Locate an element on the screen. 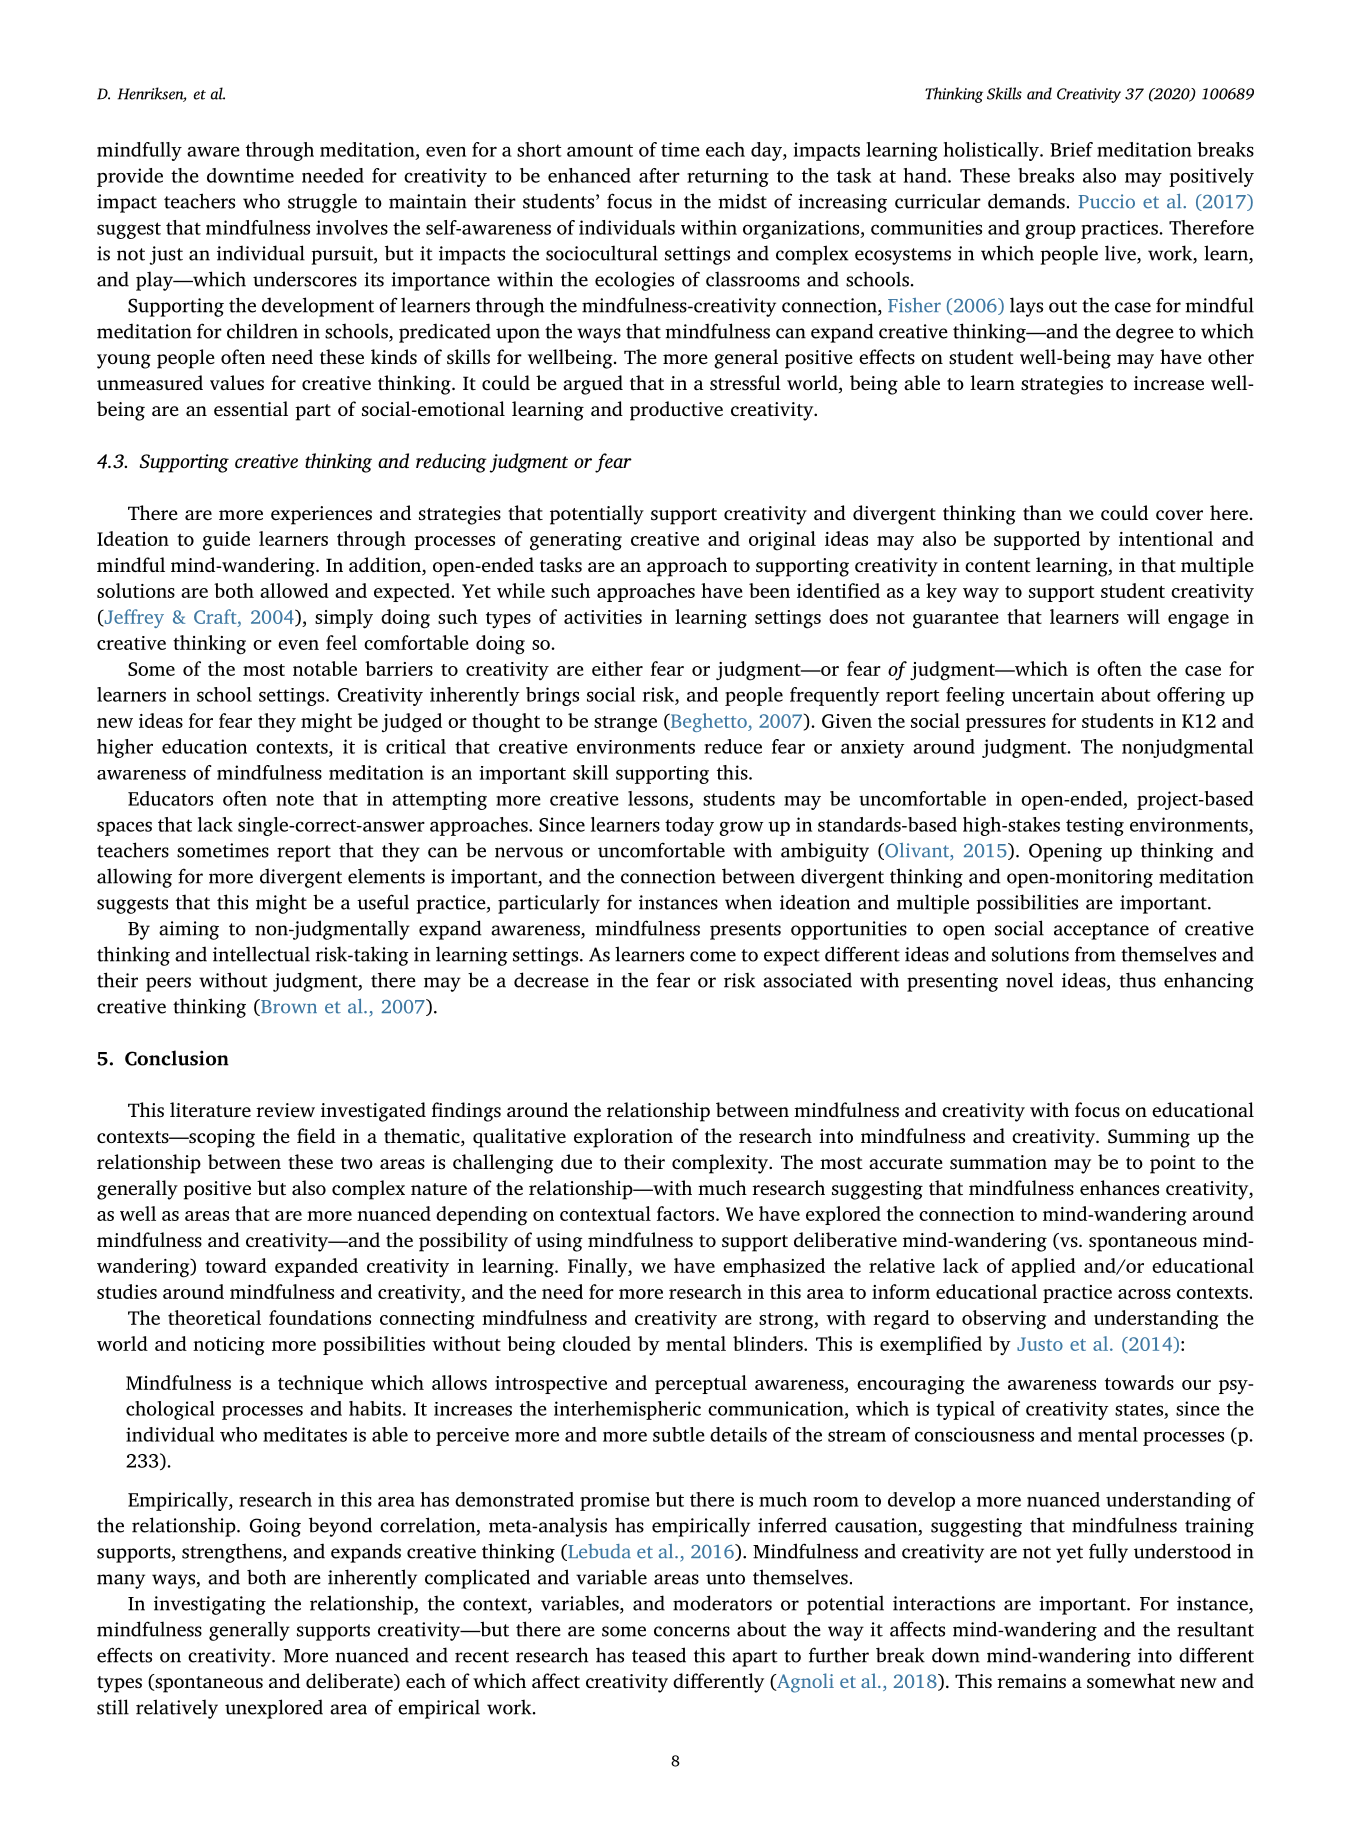 The height and width of the screenshot is (1843, 1351). observing is located at coordinates (1004, 1320).
